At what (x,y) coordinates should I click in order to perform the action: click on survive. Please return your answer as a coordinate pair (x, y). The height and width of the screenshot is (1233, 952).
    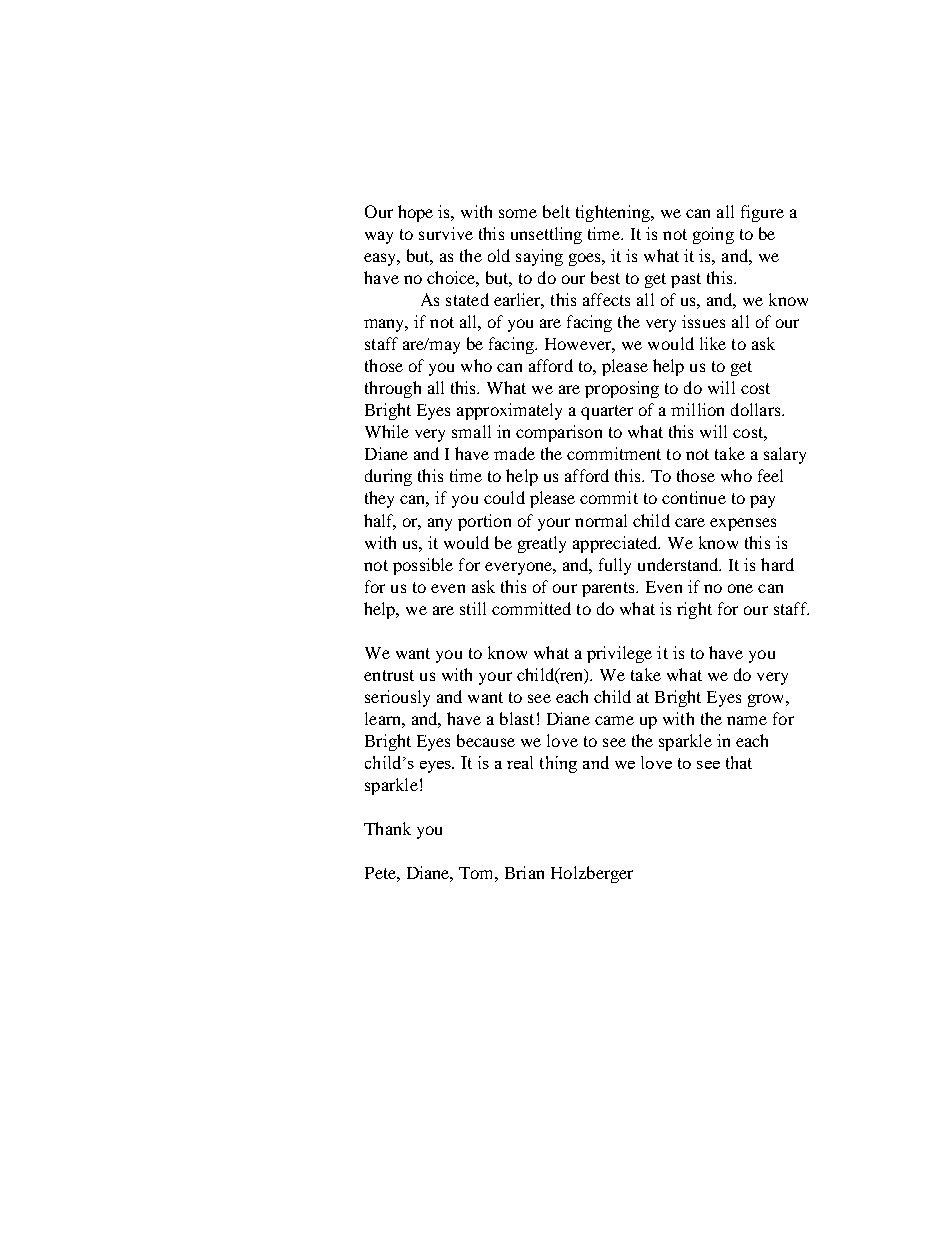
    Looking at the image, I should click on (446, 233).
